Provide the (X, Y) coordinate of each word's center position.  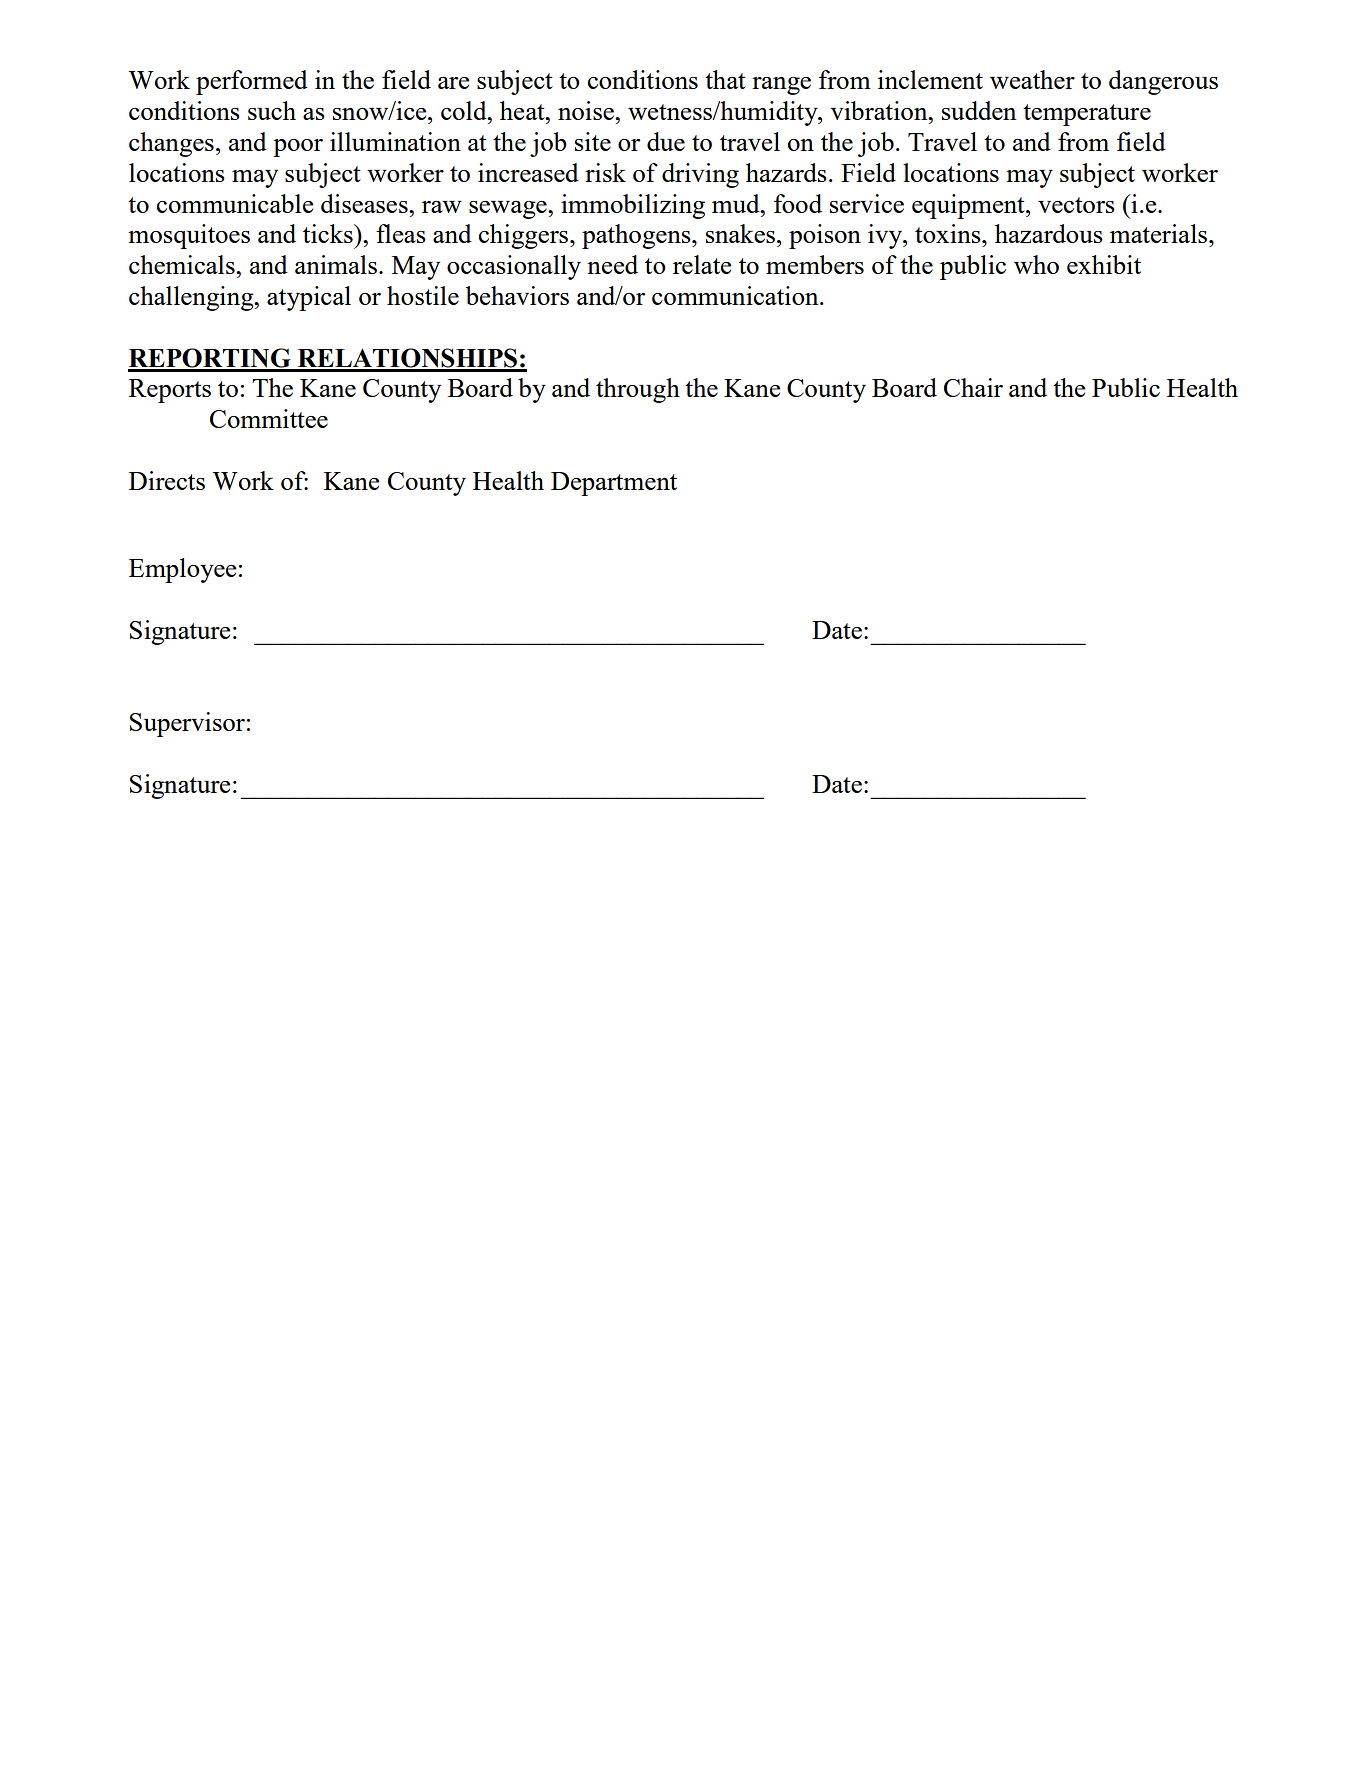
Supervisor (187, 724)
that (725, 79)
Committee (269, 418)
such (272, 110)
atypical (309, 298)
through (638, 390)
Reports (170, 391)
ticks (329, 233)
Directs (167, 480)
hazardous (1049, 233)
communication (736, 295)
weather (1032, 79)
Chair (973, 387)
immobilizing (633, 206)
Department (614, 484)
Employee (182, 570)
